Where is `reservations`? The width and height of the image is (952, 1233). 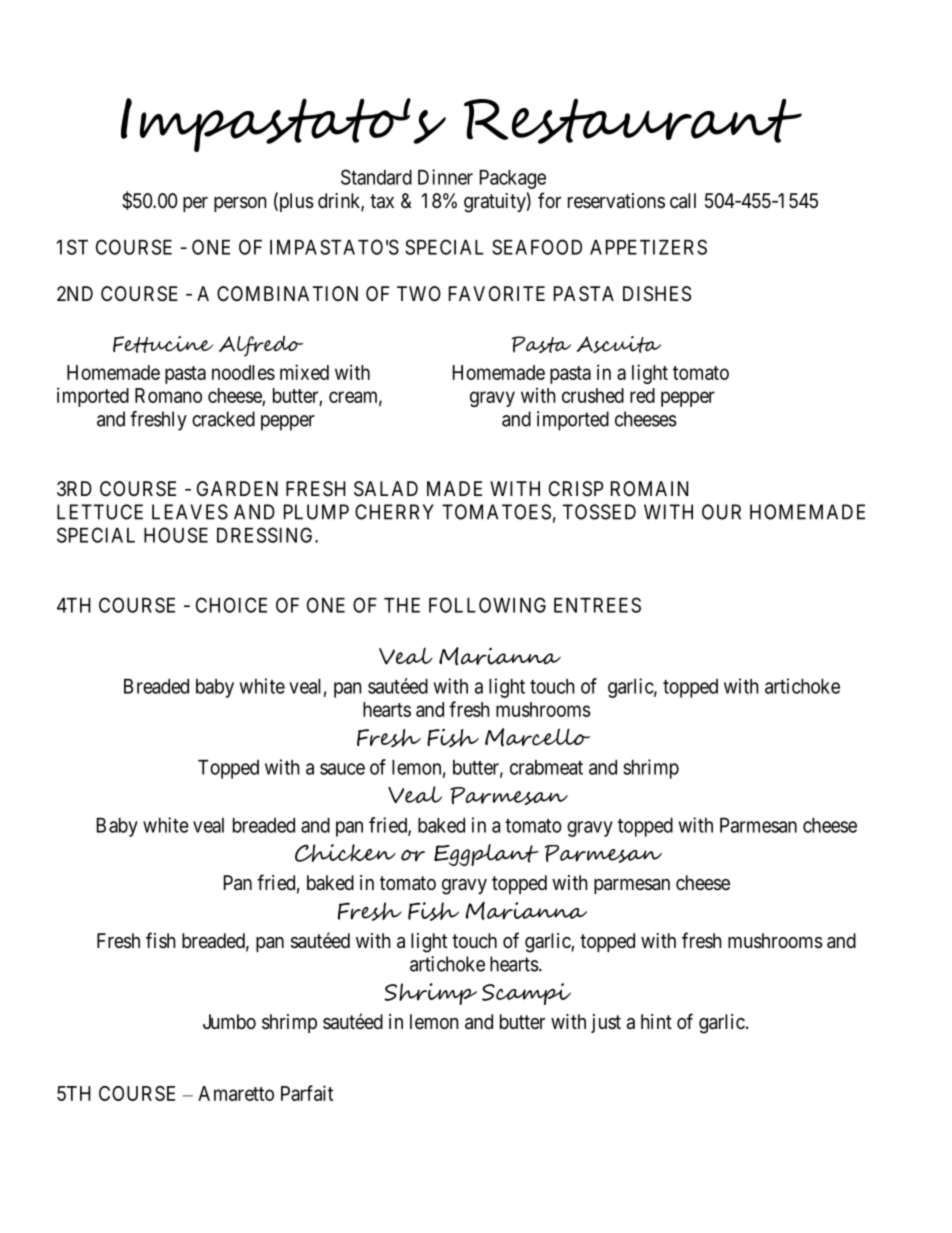
reservations is located at coordinates (616, 201).
